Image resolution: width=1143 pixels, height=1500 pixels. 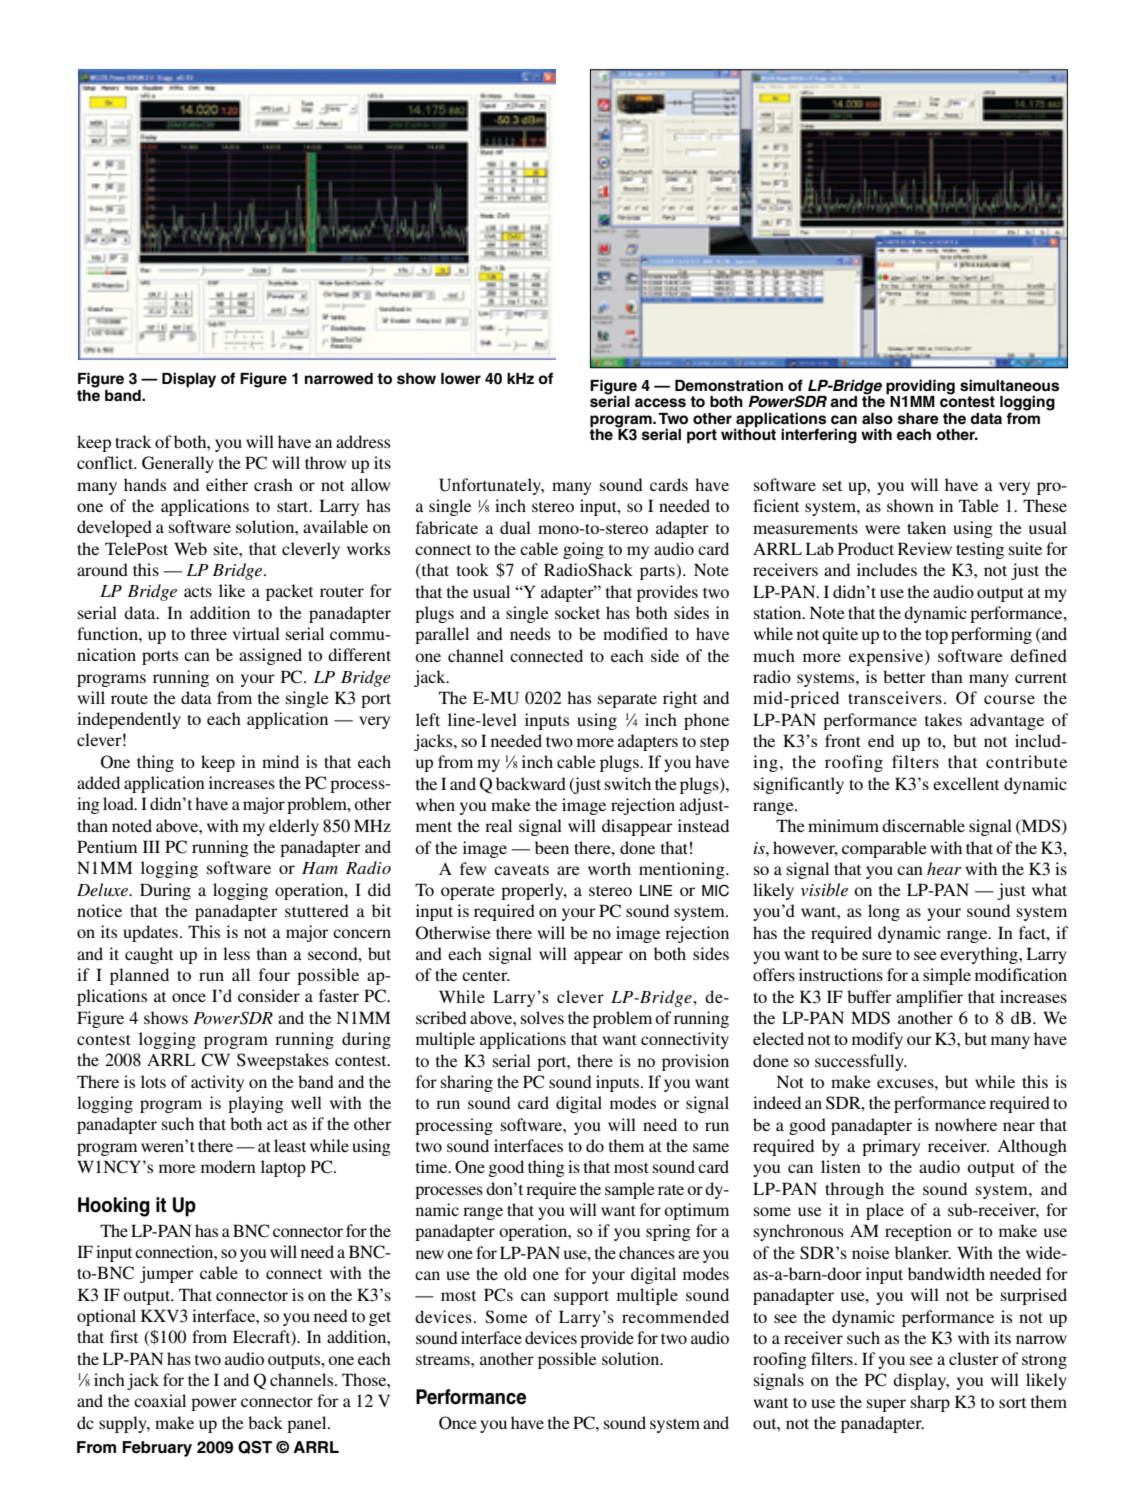 I want to click on track, so click(x=133, y=441).
